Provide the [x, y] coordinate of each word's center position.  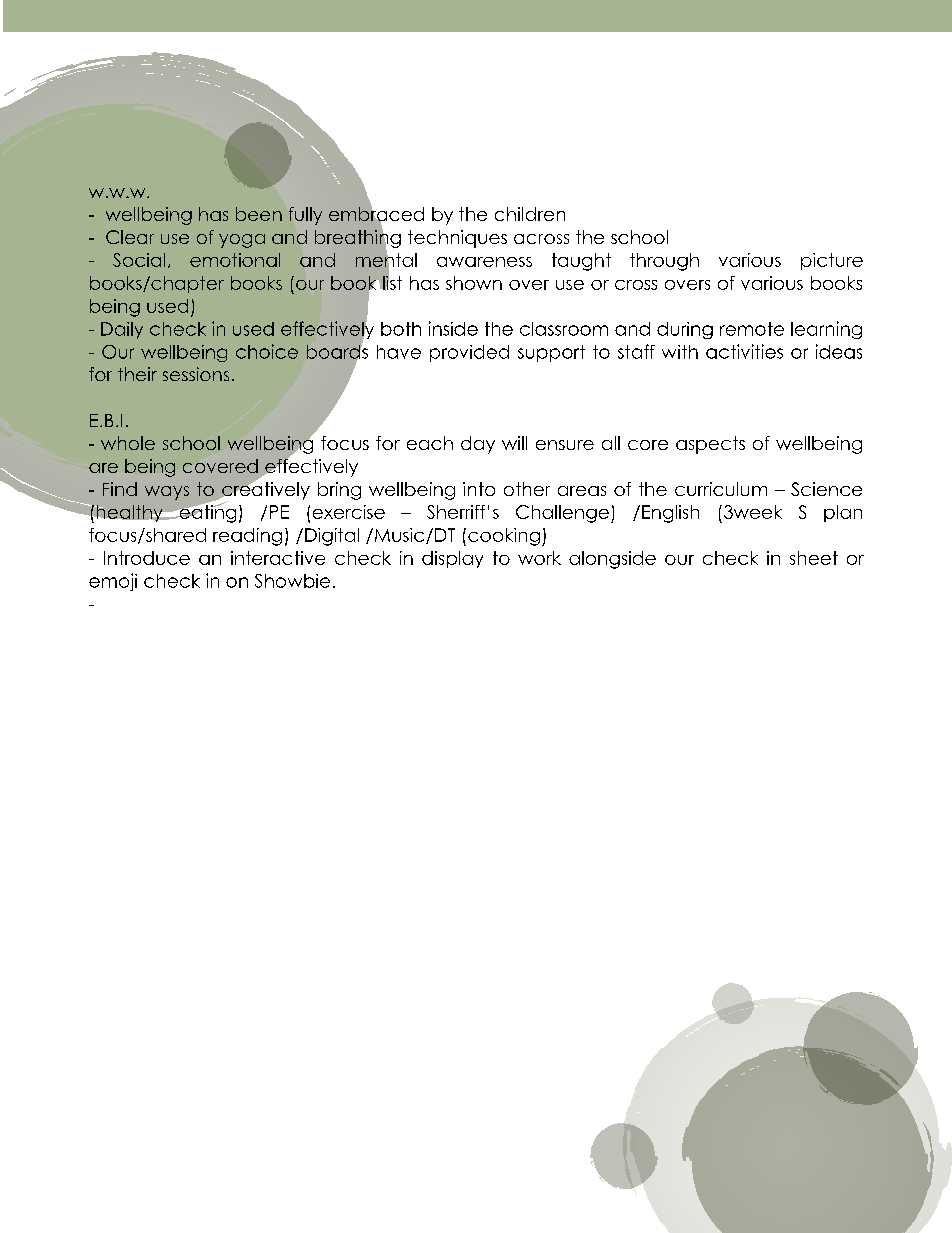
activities [744, 351]
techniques [457, 239]
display [452, 559]
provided [469, 353]
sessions [196, 374]
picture [832, 261]
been [259, 214]
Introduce [147, 558]
